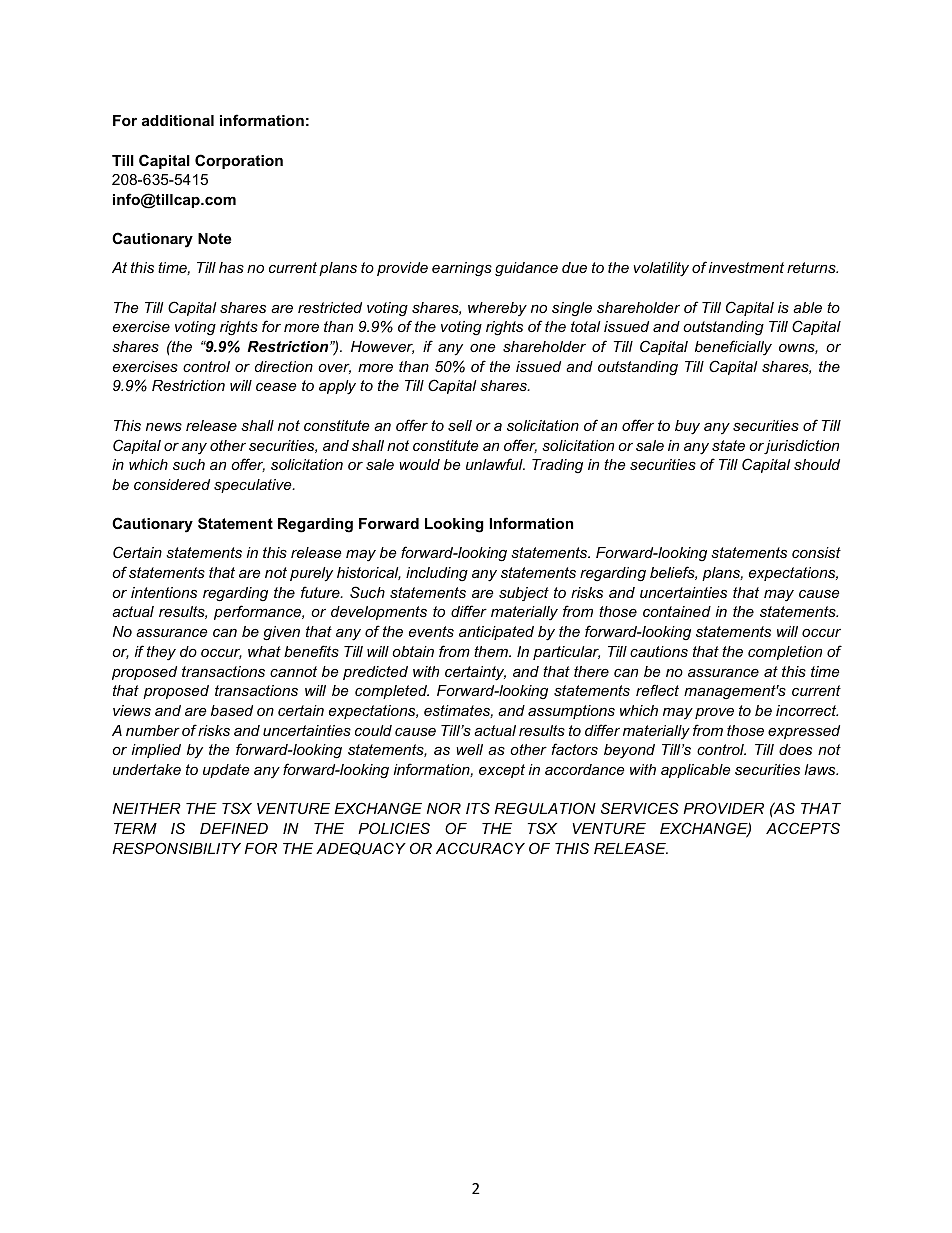  I want to click on intentions, so click(164, 592).
